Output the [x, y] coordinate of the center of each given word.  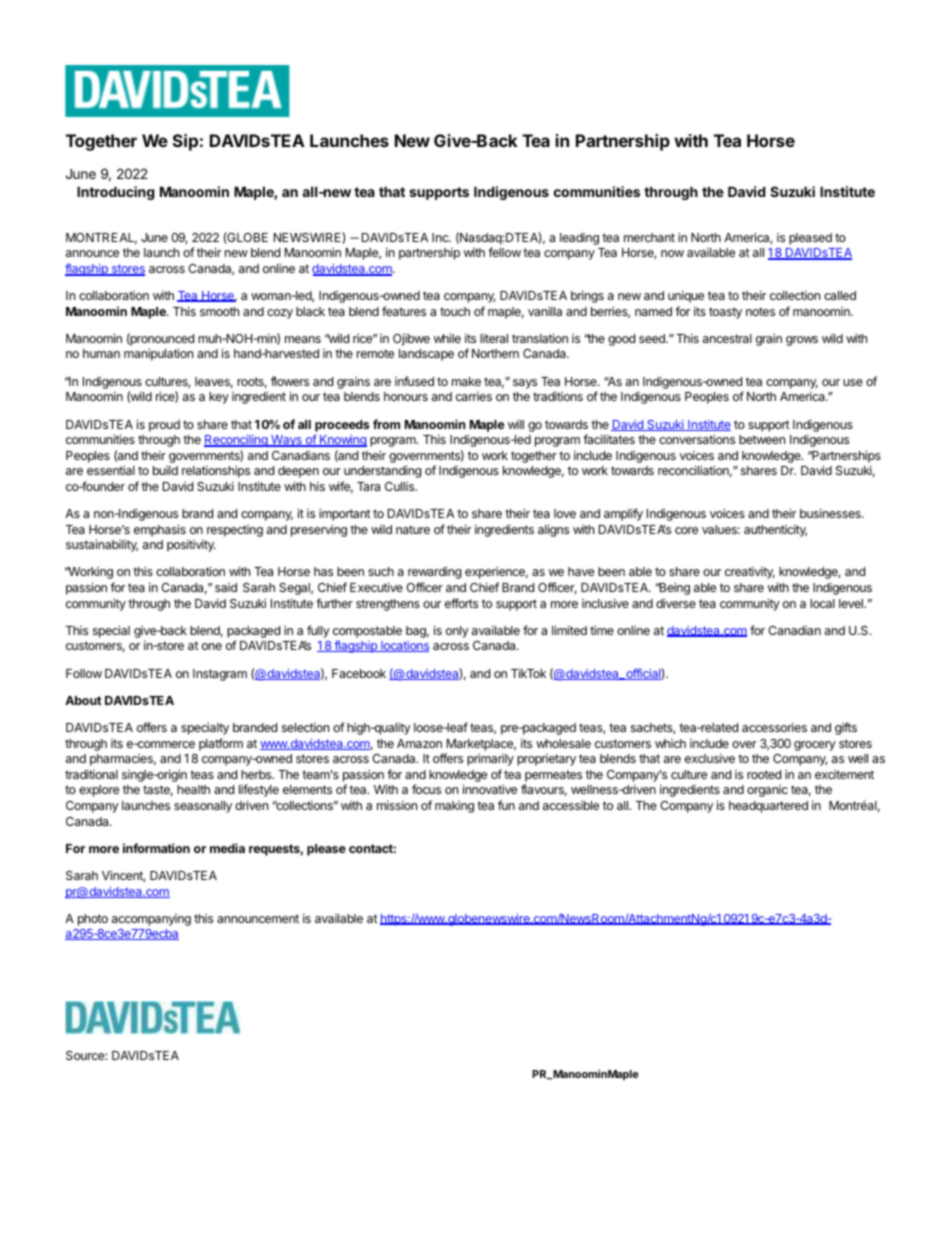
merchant [649, 237]
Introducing [116, 193]
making [454, 806]
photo [93, 920]
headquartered [768, 807]
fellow [504, 252]
